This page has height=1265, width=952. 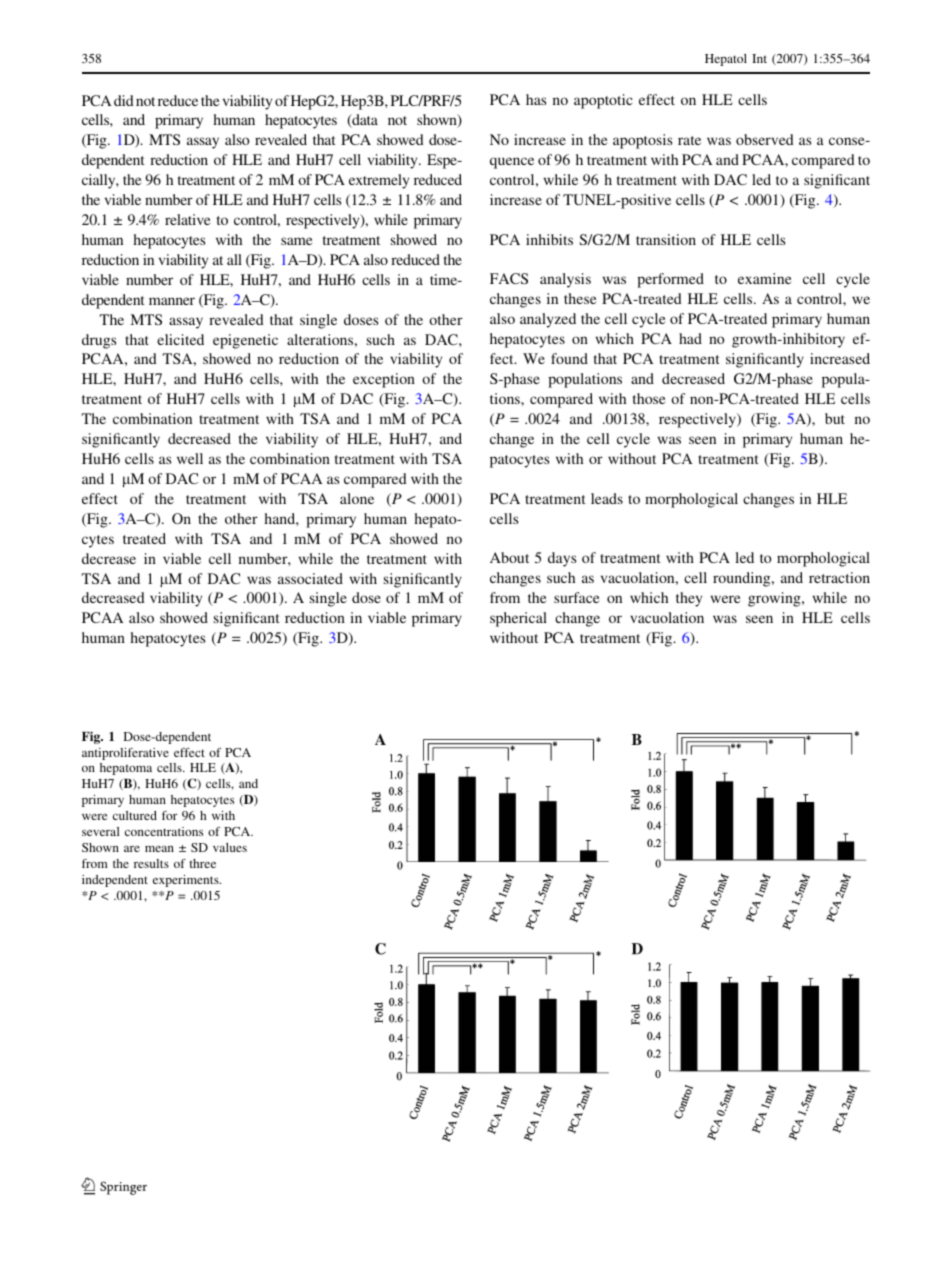 I want to click on did, so click(x=124, y=100).
